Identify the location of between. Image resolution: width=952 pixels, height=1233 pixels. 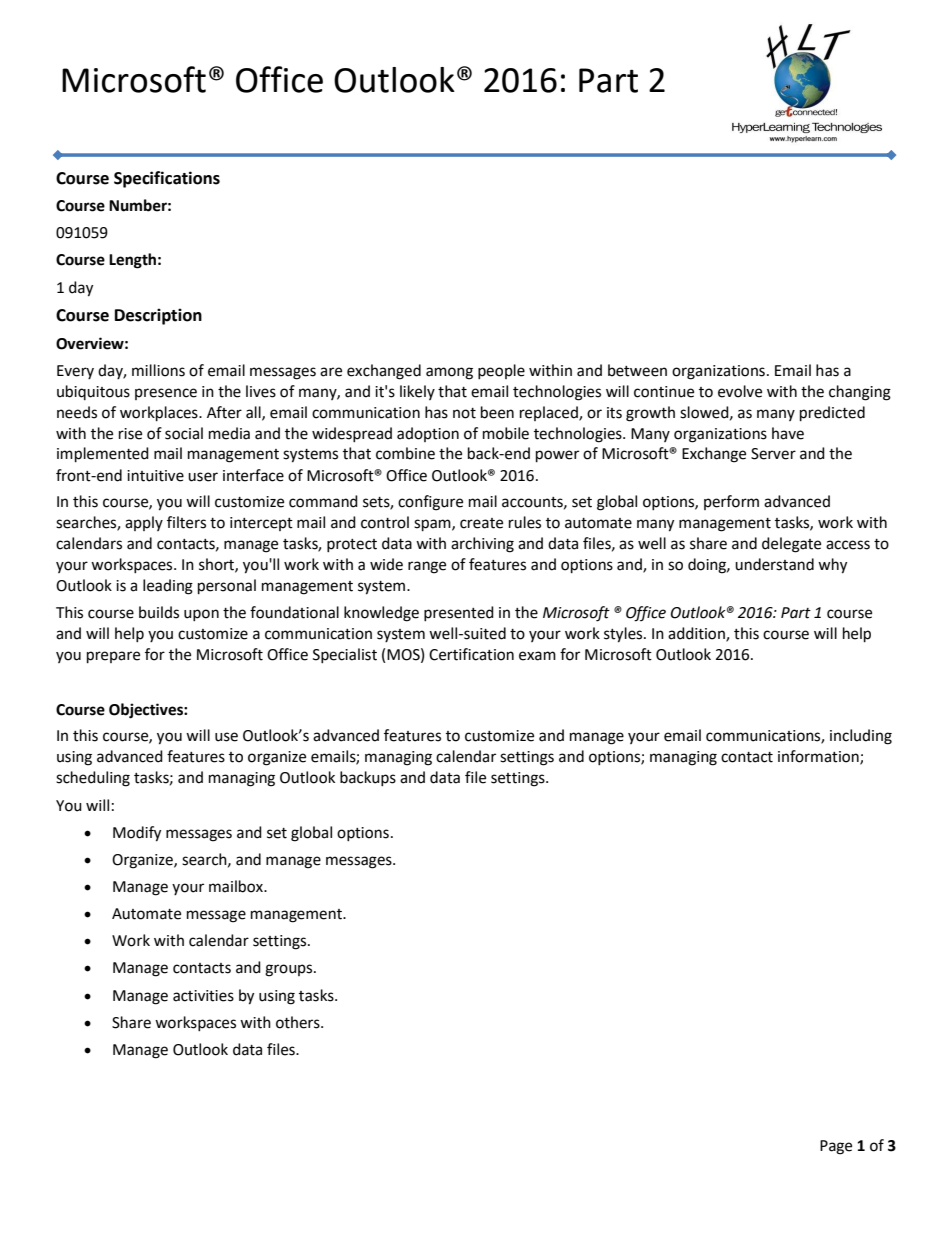
(637, 370).
